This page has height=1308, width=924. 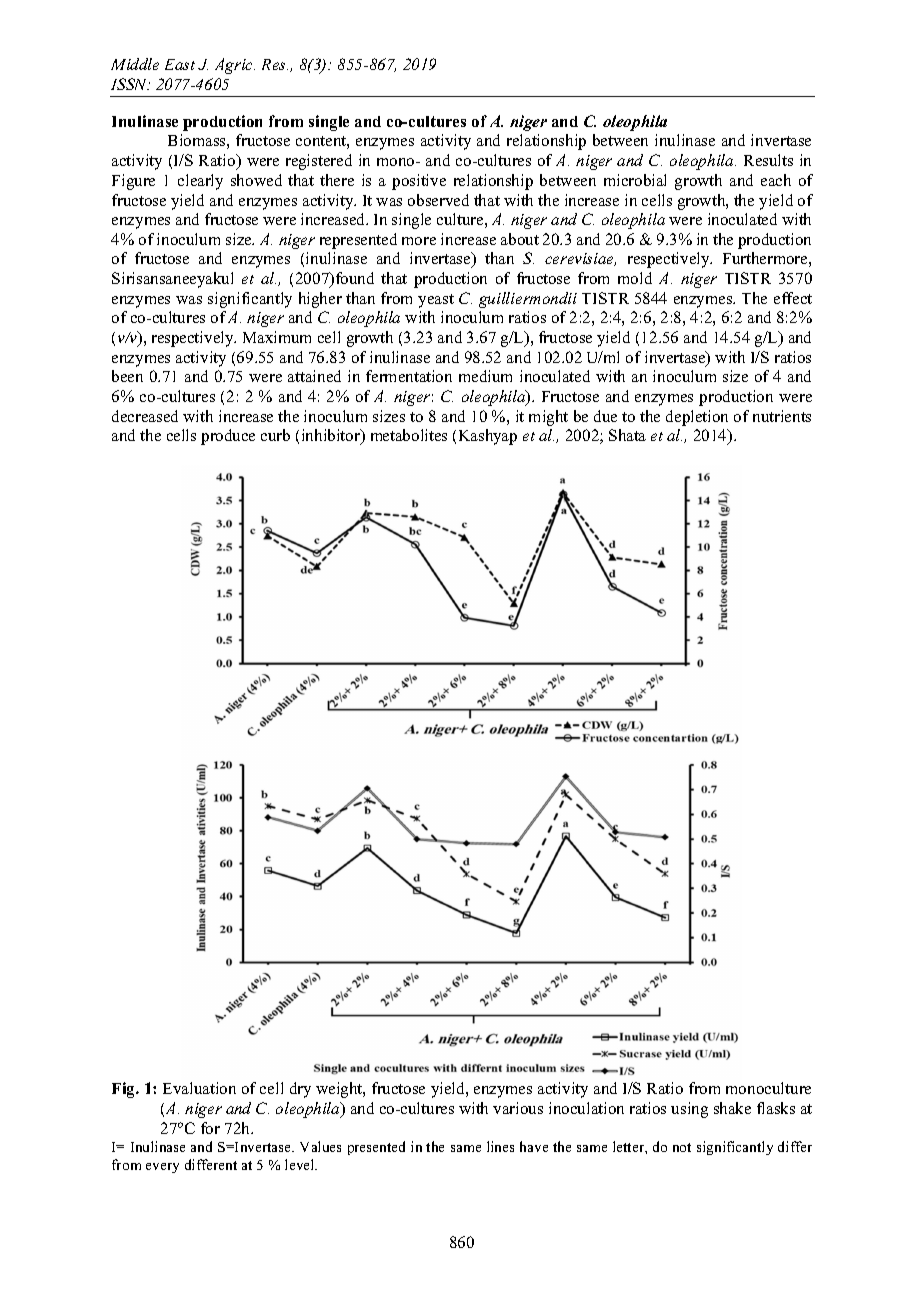 What do you see at coordinates (210, 1128) in the page?
I see `for` at bounding box center [210, 1128].
